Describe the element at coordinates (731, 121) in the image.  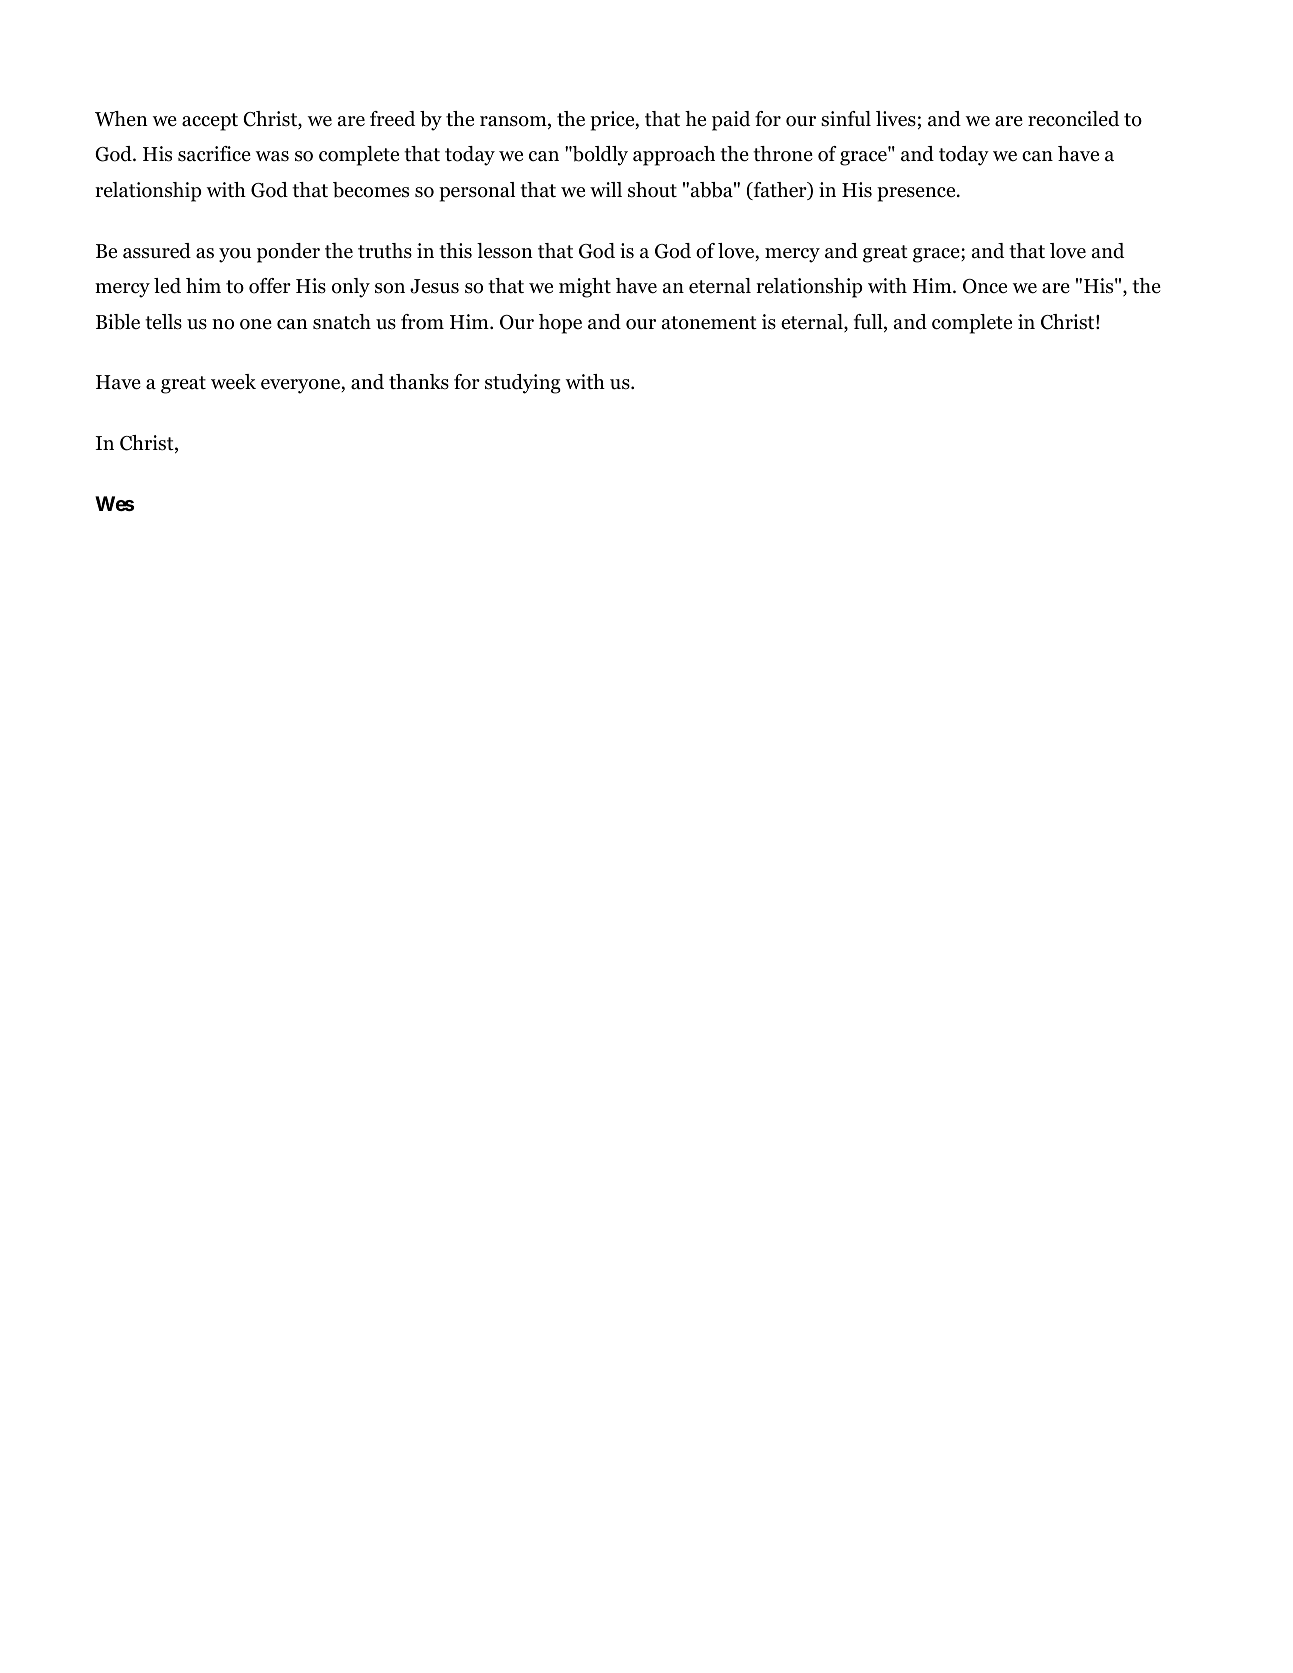
I see `paid` at that location.
